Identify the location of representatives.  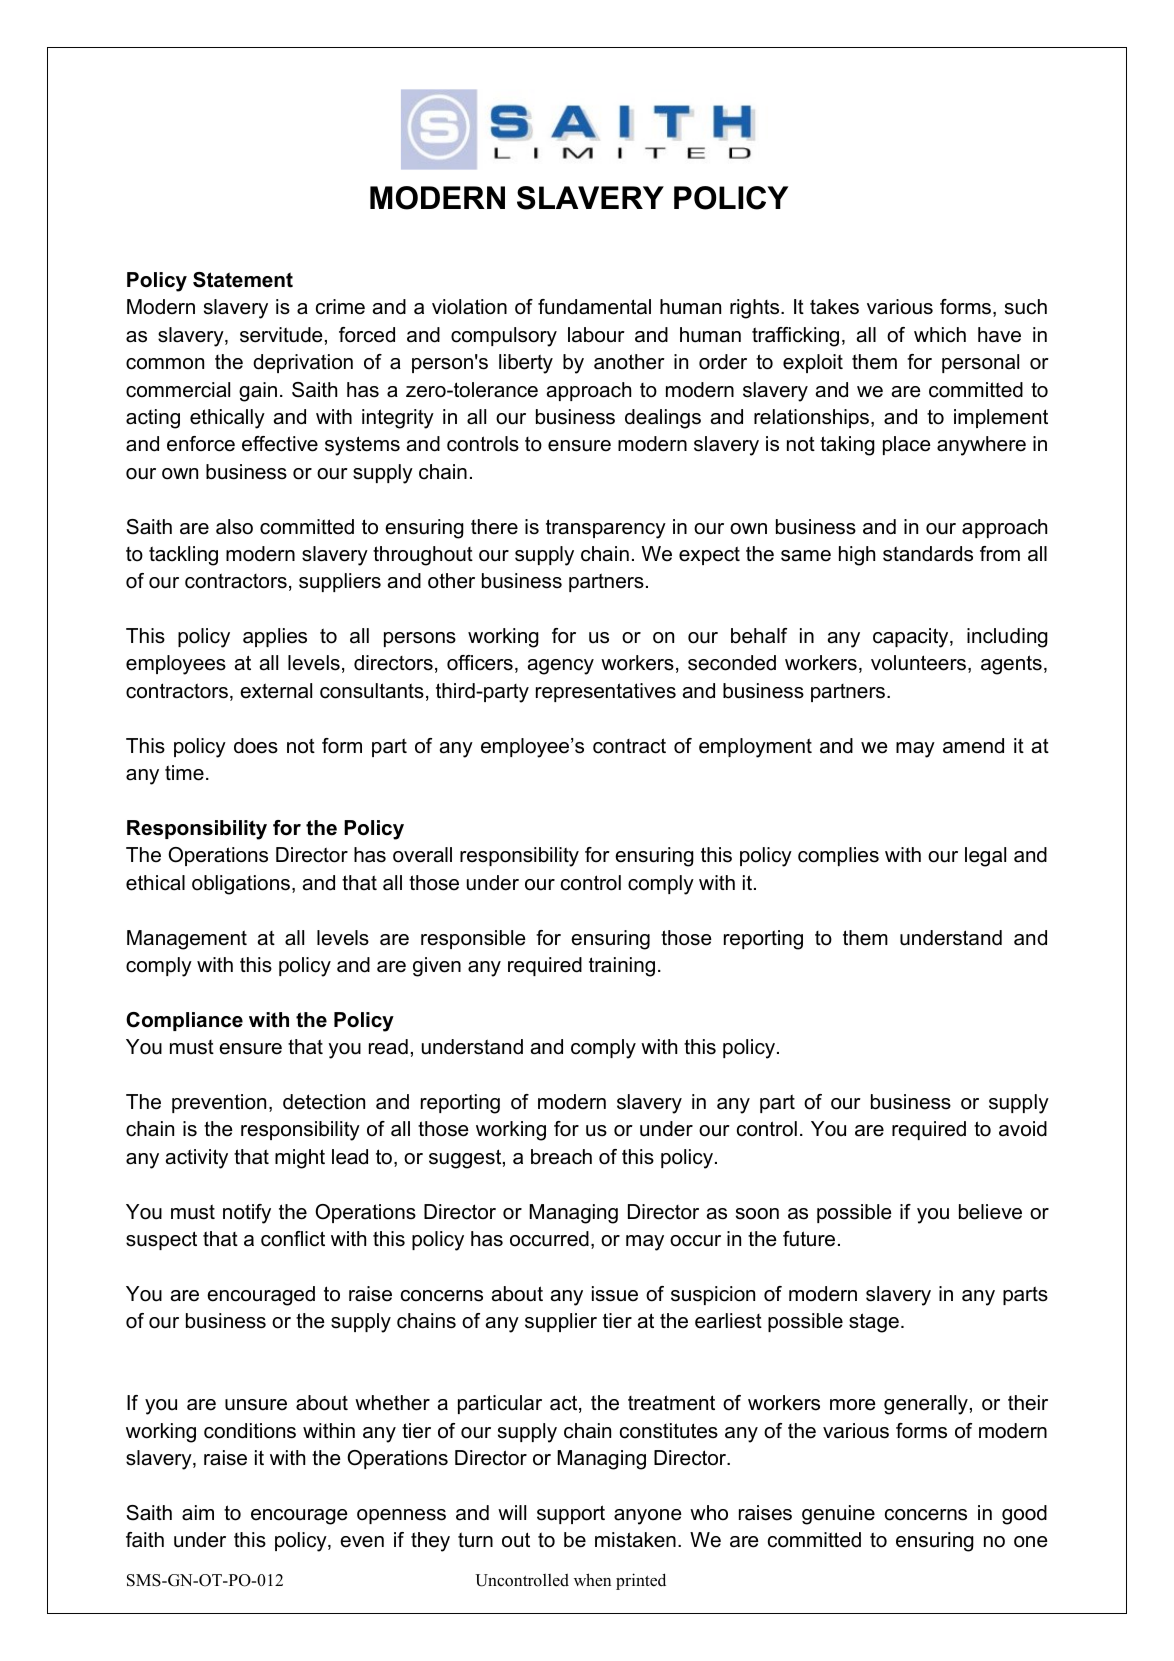
(606, 692).
